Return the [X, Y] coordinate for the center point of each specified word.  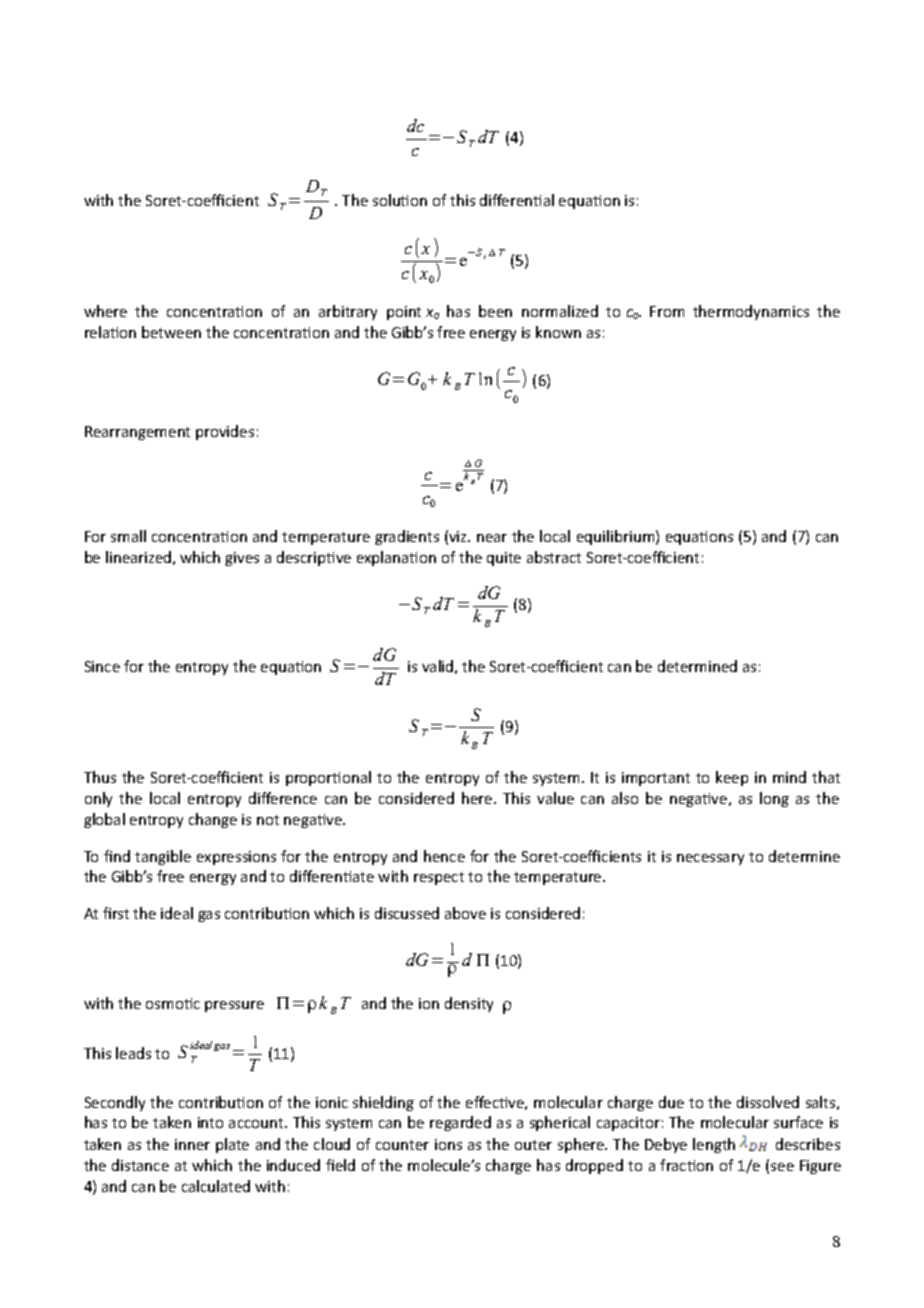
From [667, 311]
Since [102, 666]
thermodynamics [751, 312]
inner [192, 1144]
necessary [710, 859]
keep [732, 778]
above [465, 913]
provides [225, 432]
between [171, 332]
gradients [407, 537]
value [555, 798]
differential [517, 200]
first [116, 913]
